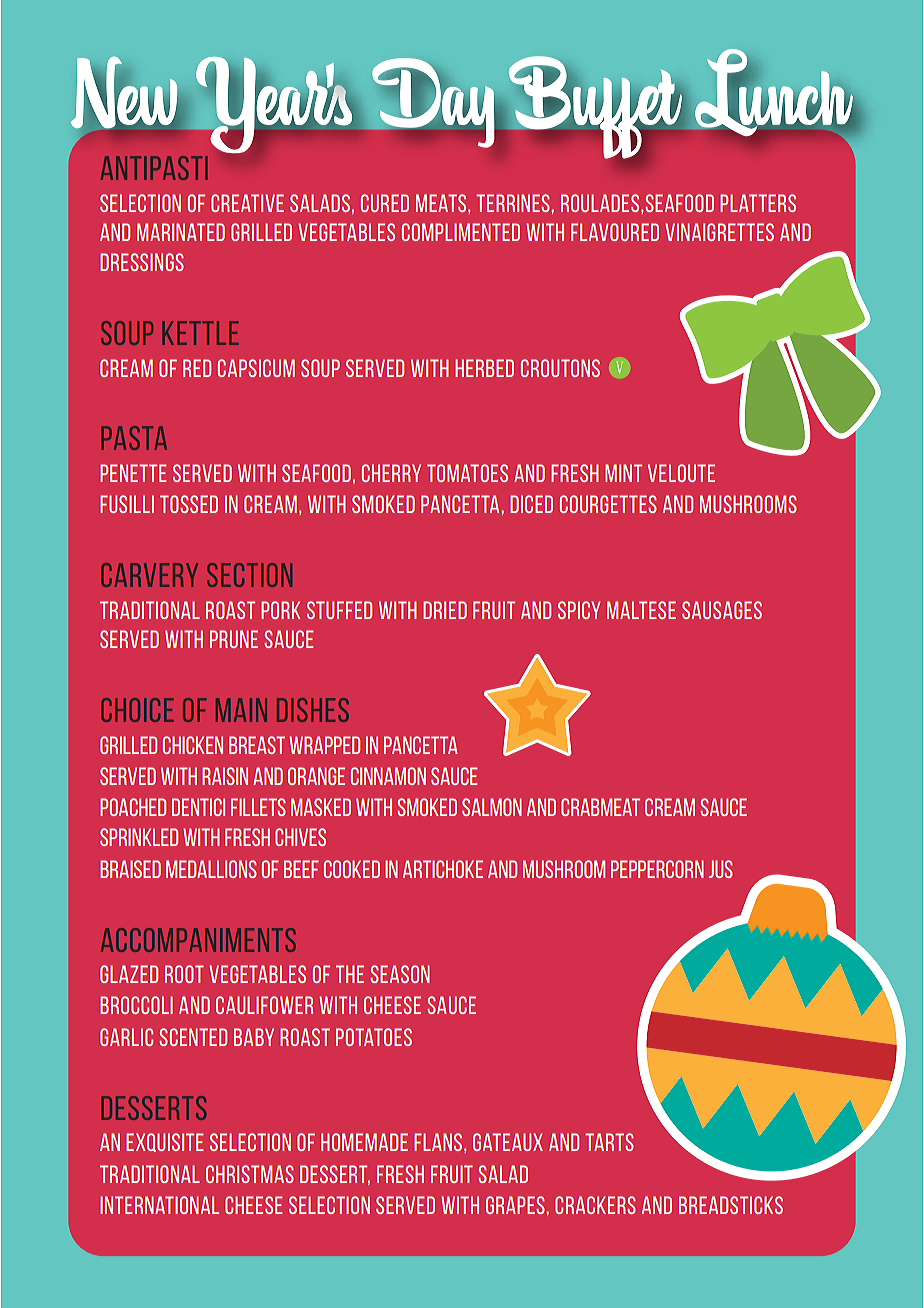  Describe the element at coordinates (181, 232) in the screenshot. I see `marinated` at that location.
